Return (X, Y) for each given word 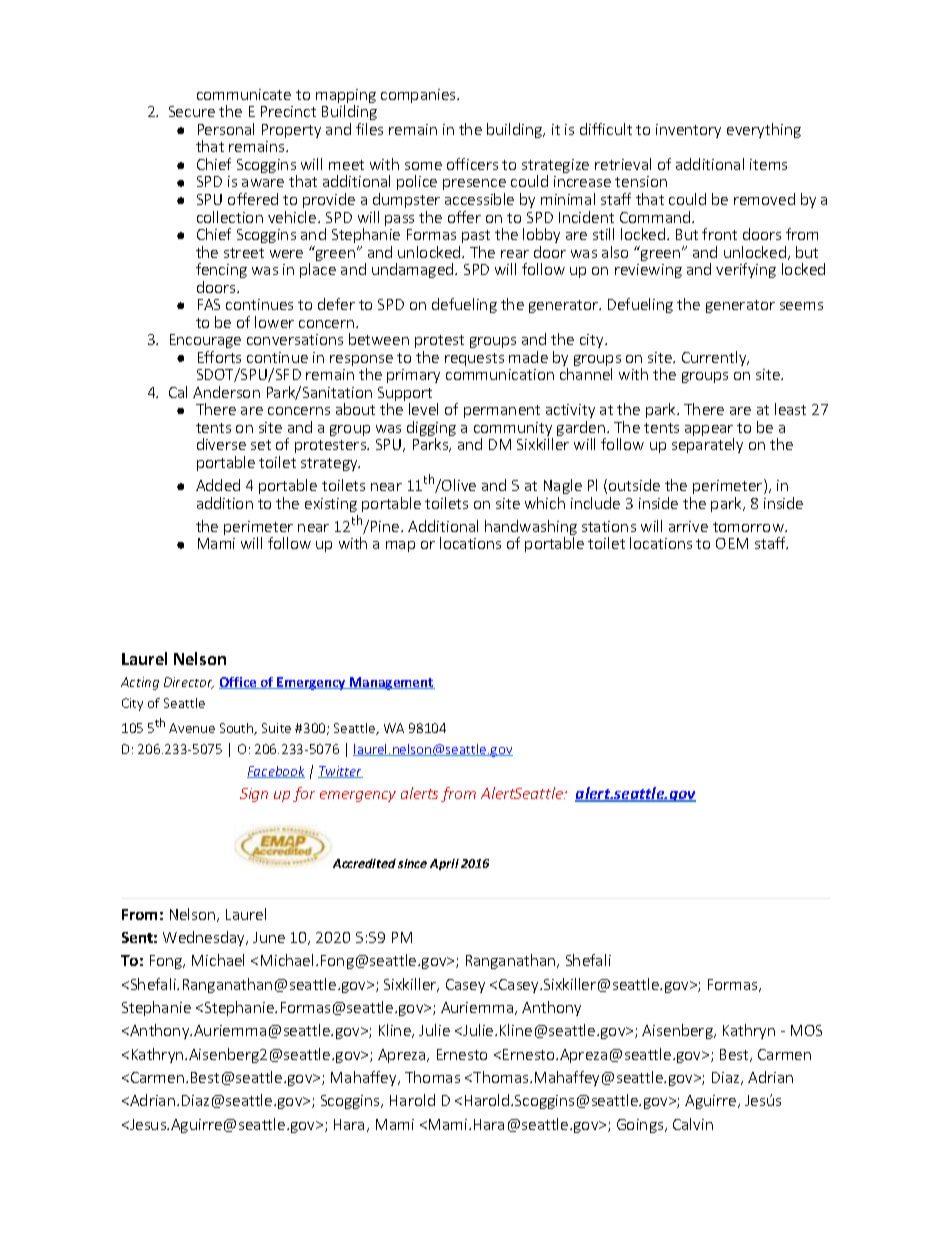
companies (419, 96)
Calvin (693, 1124)
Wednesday (205, 938)
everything (764, 130)
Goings (641, 1126)
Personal (226, 129)
